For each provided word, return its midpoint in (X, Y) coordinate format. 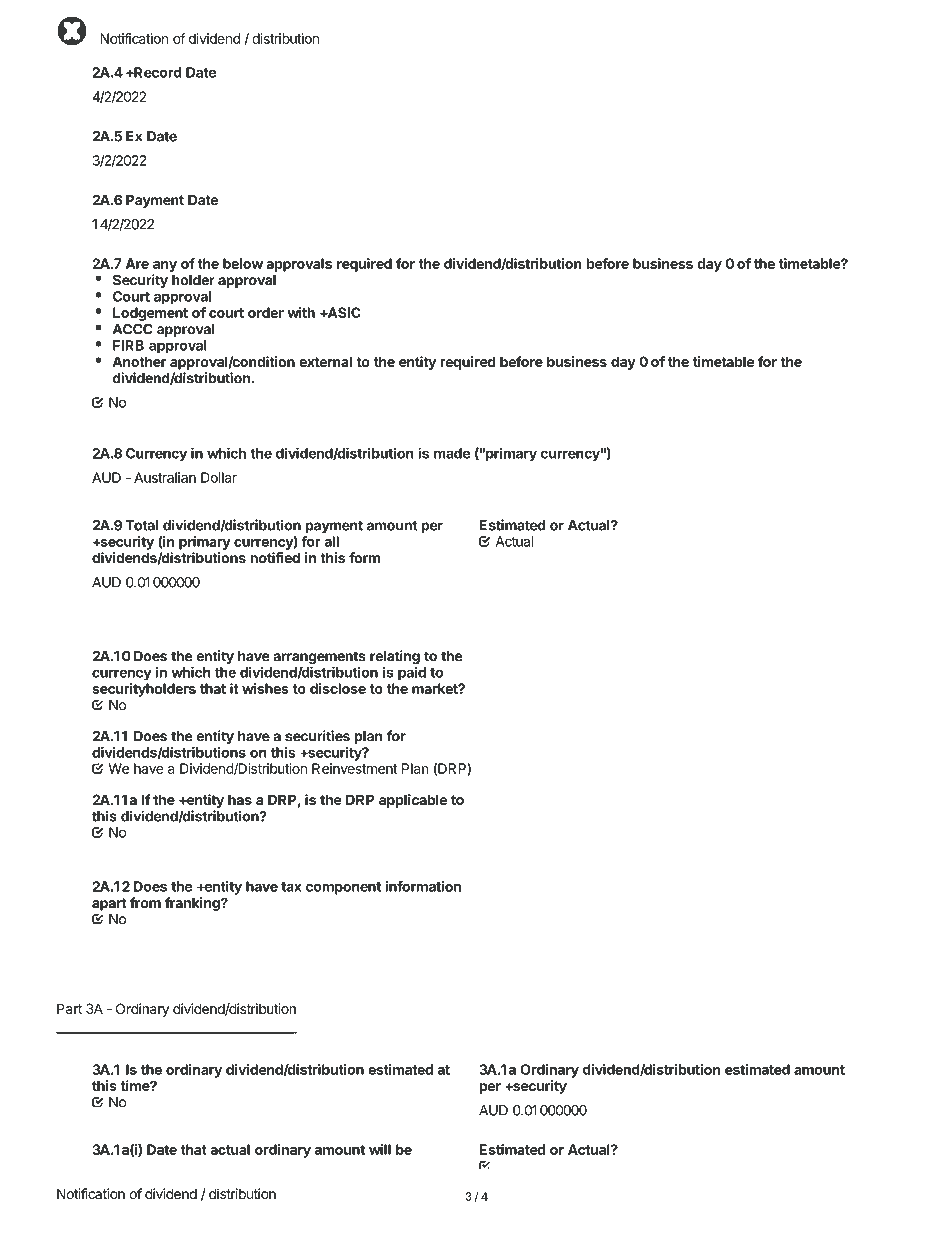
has (240, 799)
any (165, 266)
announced (129, 1177)
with (301, 312)
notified (275, 558)
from (145, 902)
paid (412, 673)
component (343, 888)
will (380, 1149)
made (452, 453)
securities (317, 736)
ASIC (343, 312)
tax (291, 887)
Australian (165, 477)
